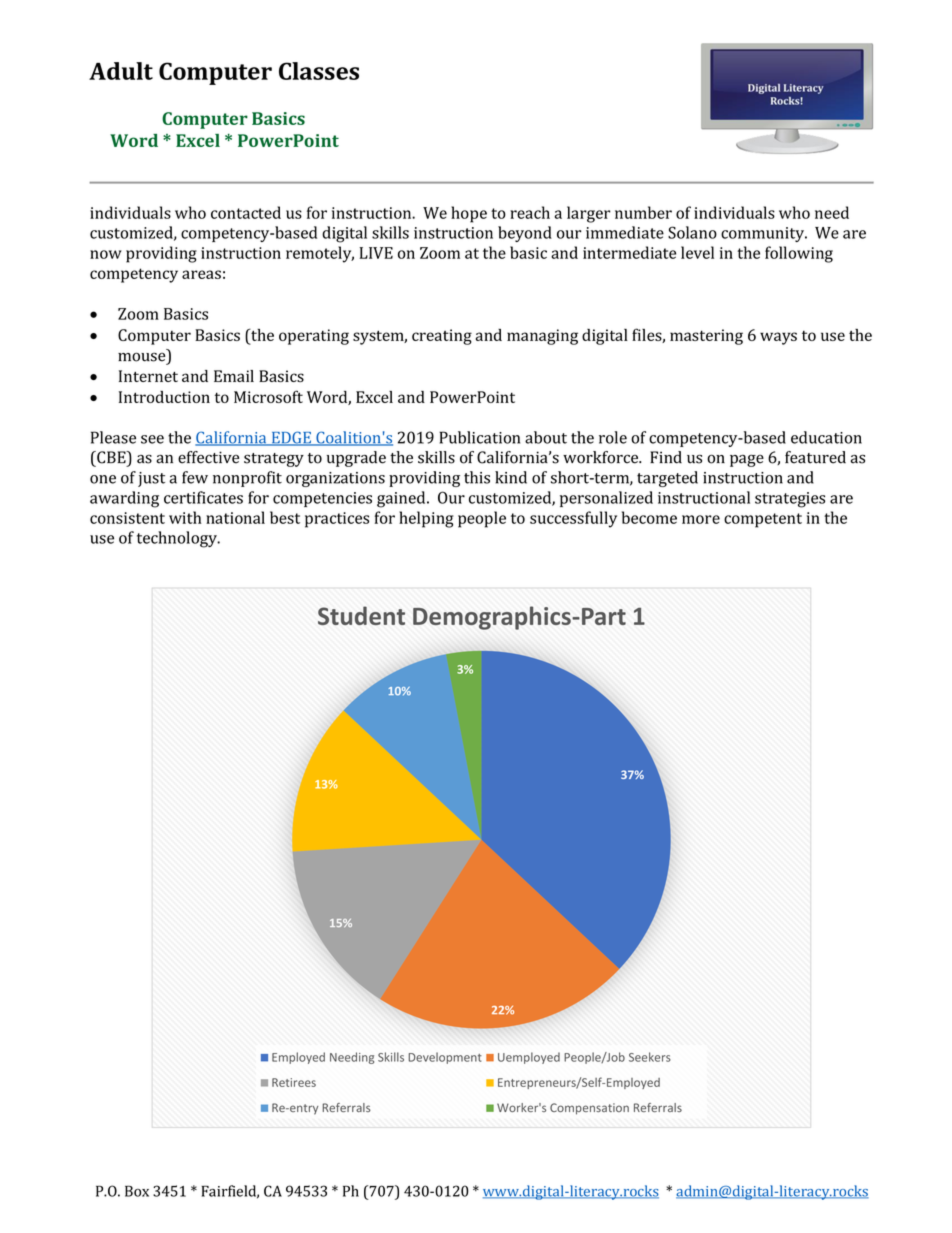  I want to click on Student, so click(361, 615).
